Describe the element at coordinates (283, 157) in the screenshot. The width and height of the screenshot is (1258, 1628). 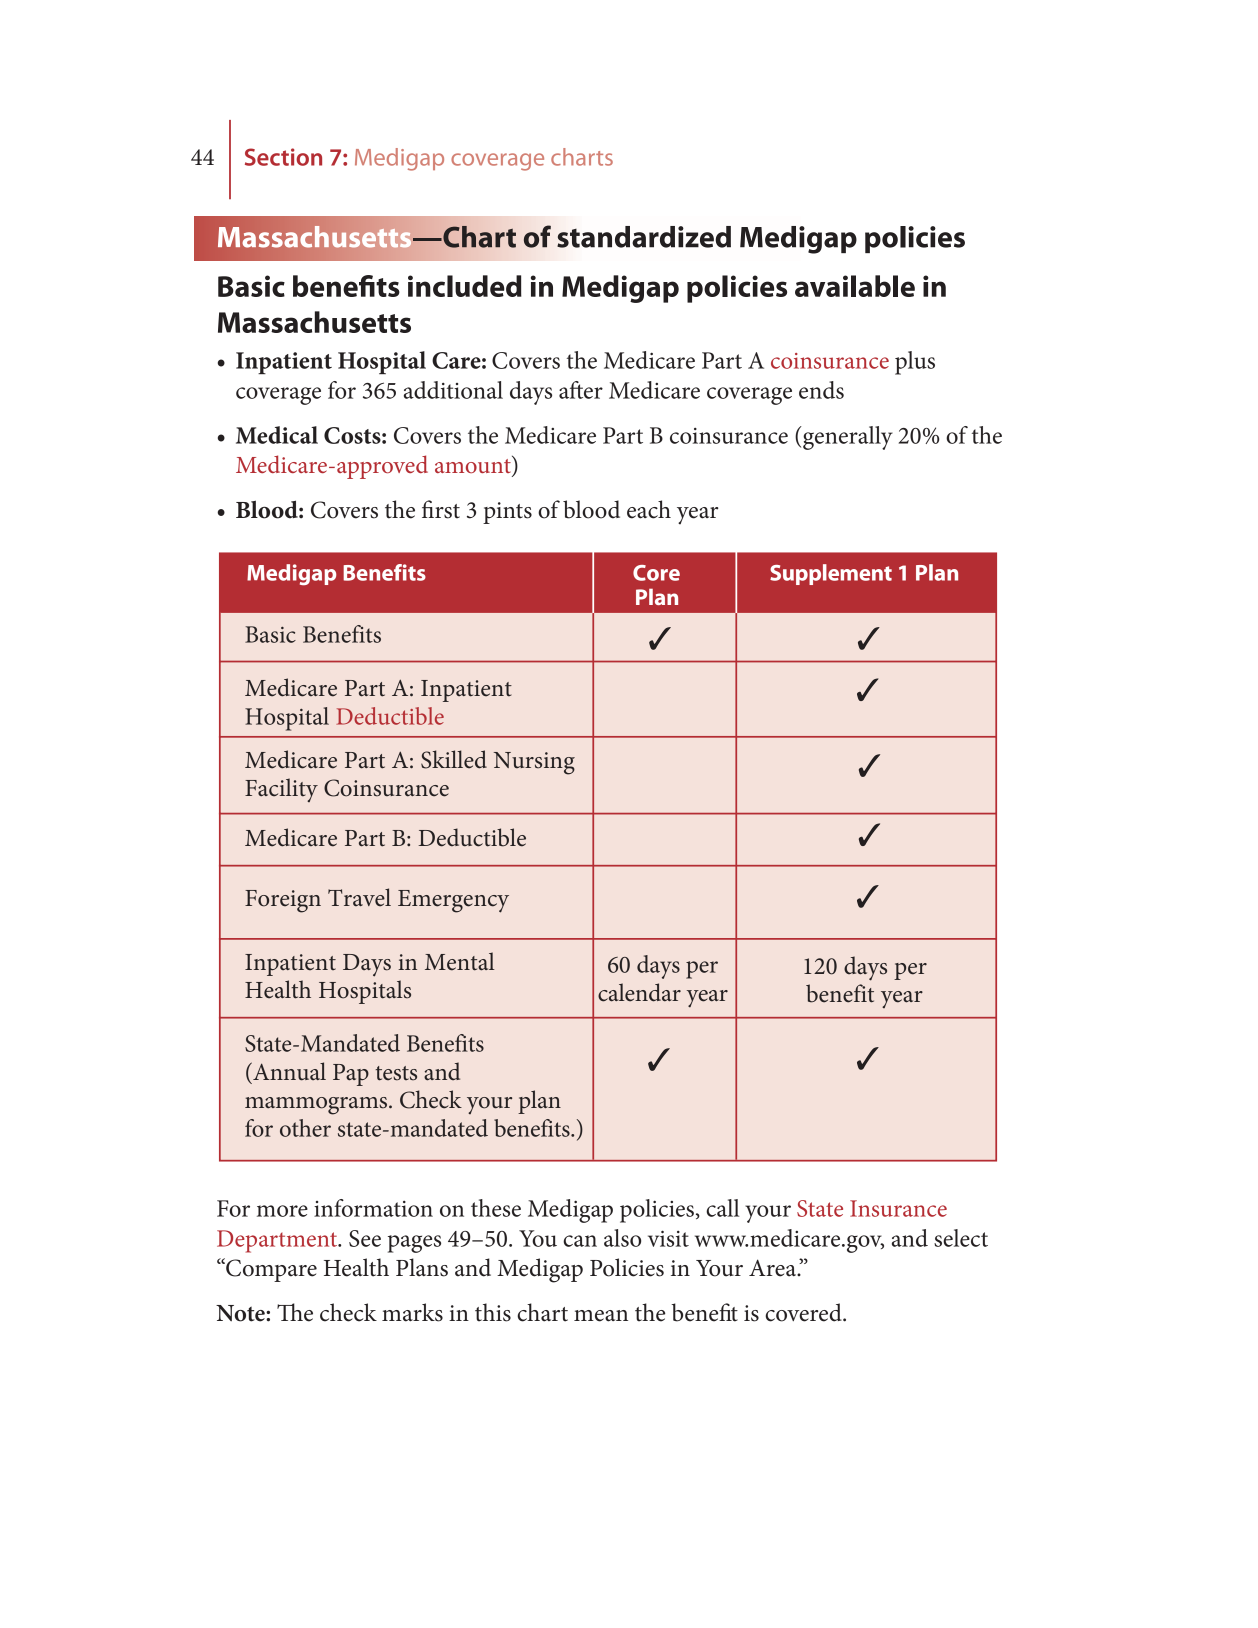
I see `Section` at that location.
